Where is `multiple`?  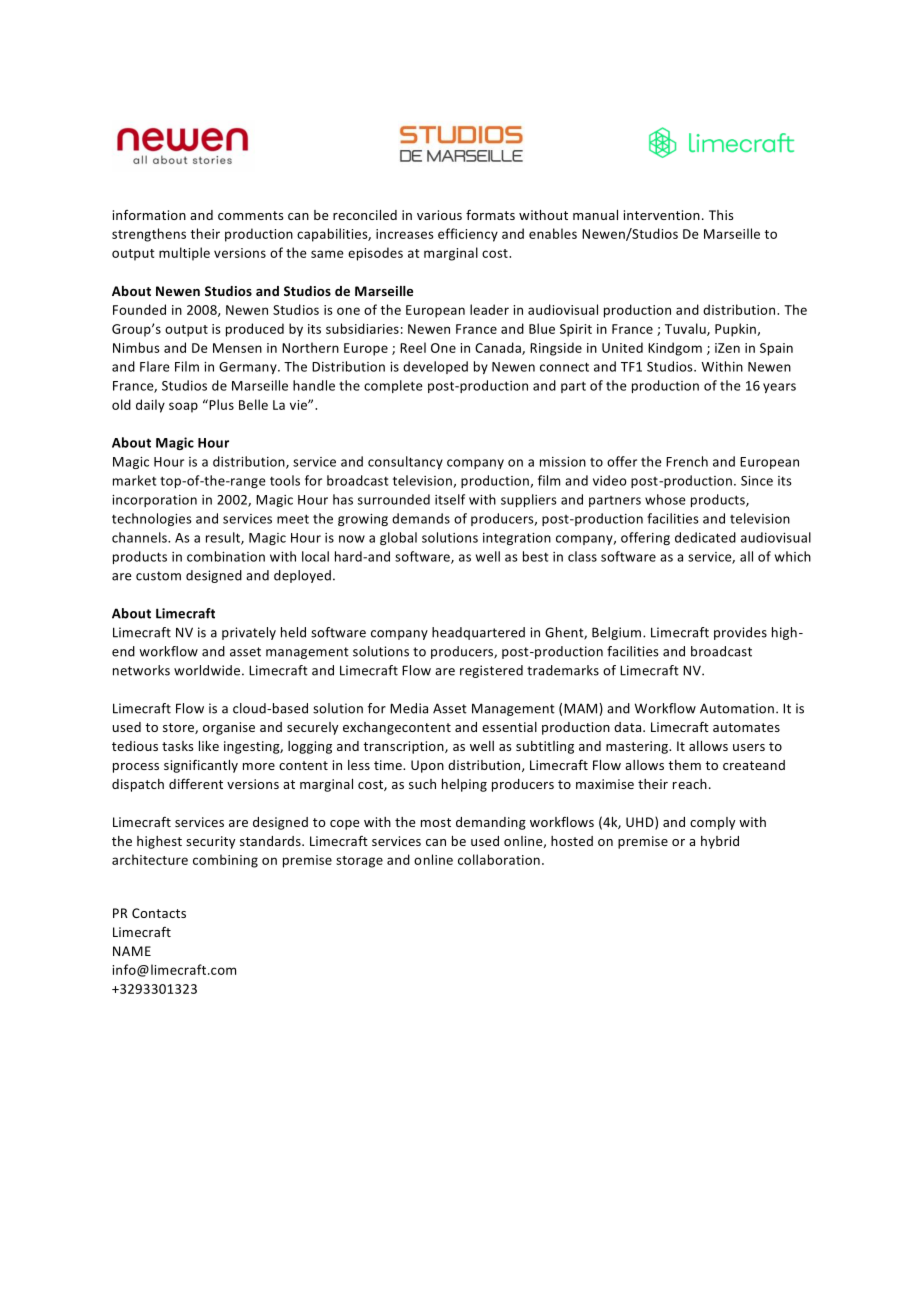 multiple is located at coordinates (184, 254).
